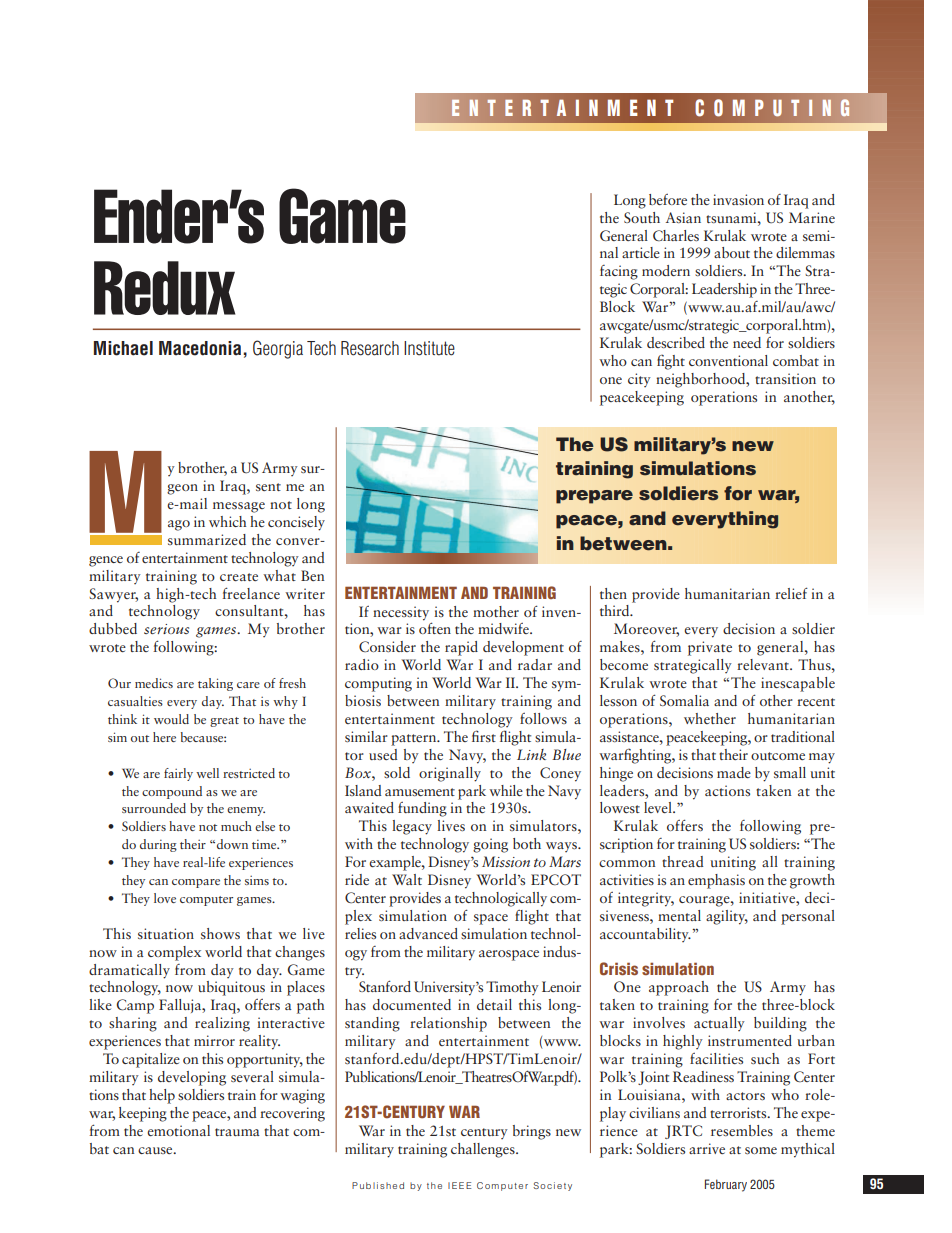  Describe the element at coordinates (237, 1132) in the document. I see `trauma` at that location.
